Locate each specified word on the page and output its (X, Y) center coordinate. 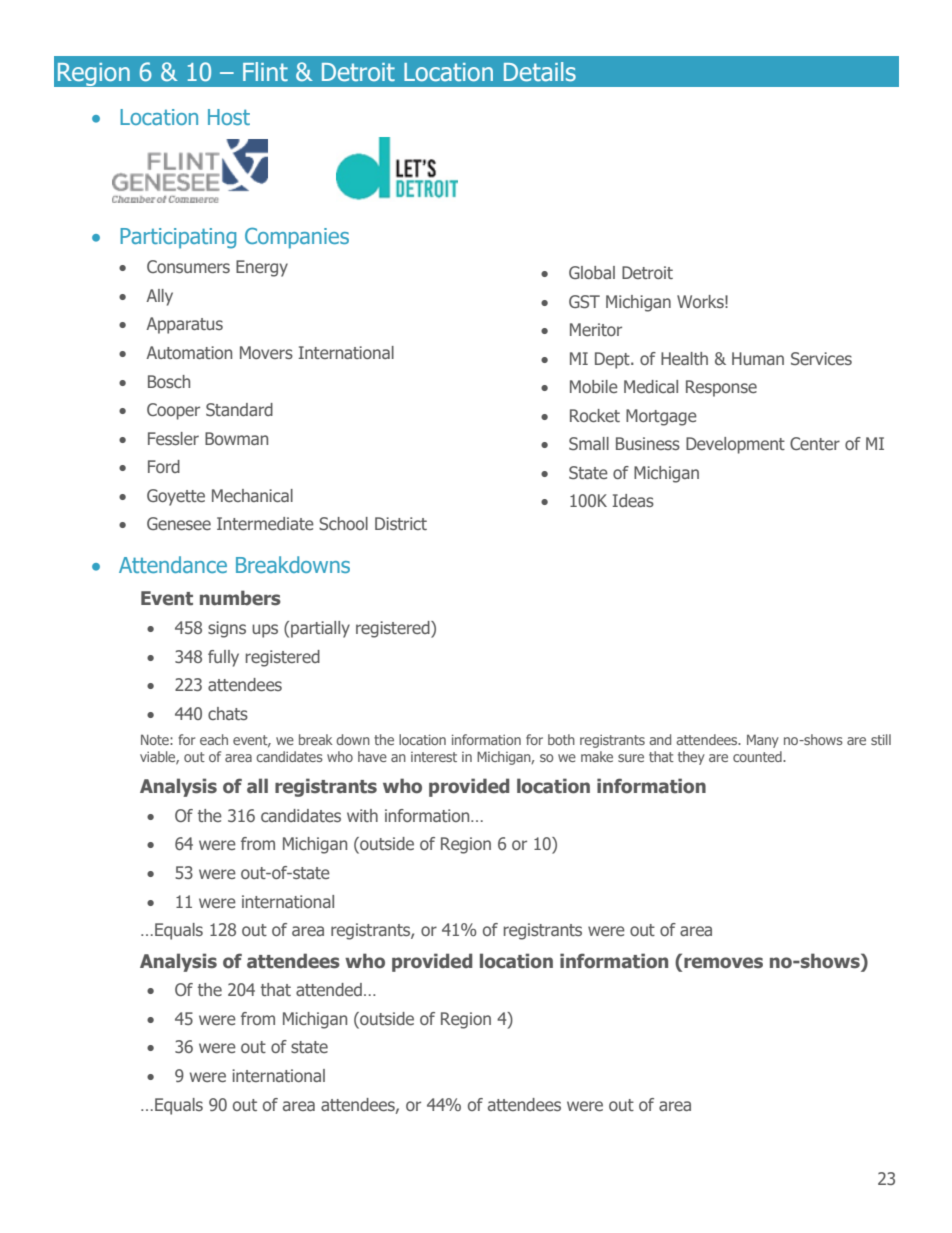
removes (723, 963)
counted (758, 756)
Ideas (633, 500)
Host (229, 117)
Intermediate (265, 523)
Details (540, 72)
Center (815, 443)
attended (329, 989)
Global (592, 272)
